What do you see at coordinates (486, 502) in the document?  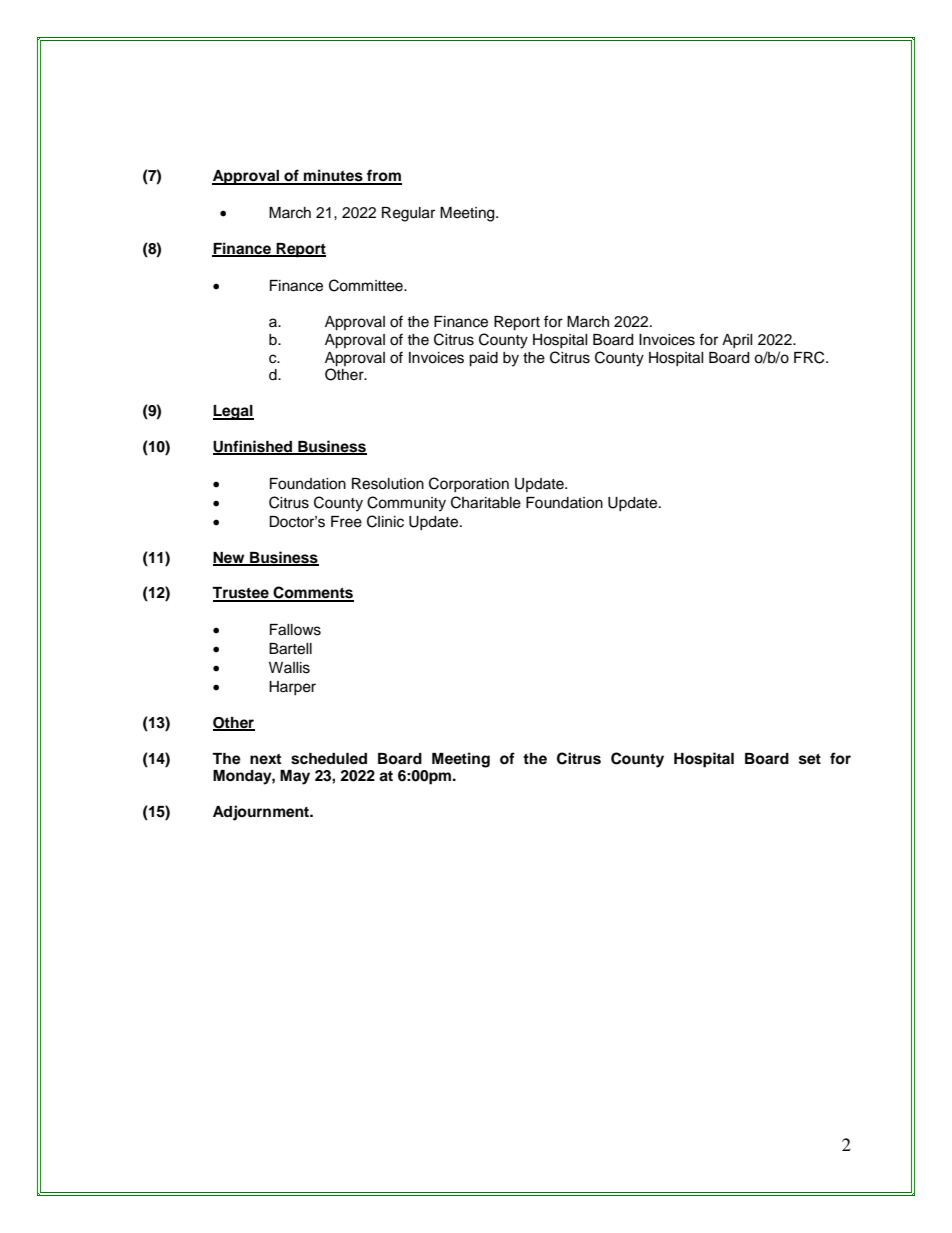 I see `Charitable` at bounding box center [486, 502].
